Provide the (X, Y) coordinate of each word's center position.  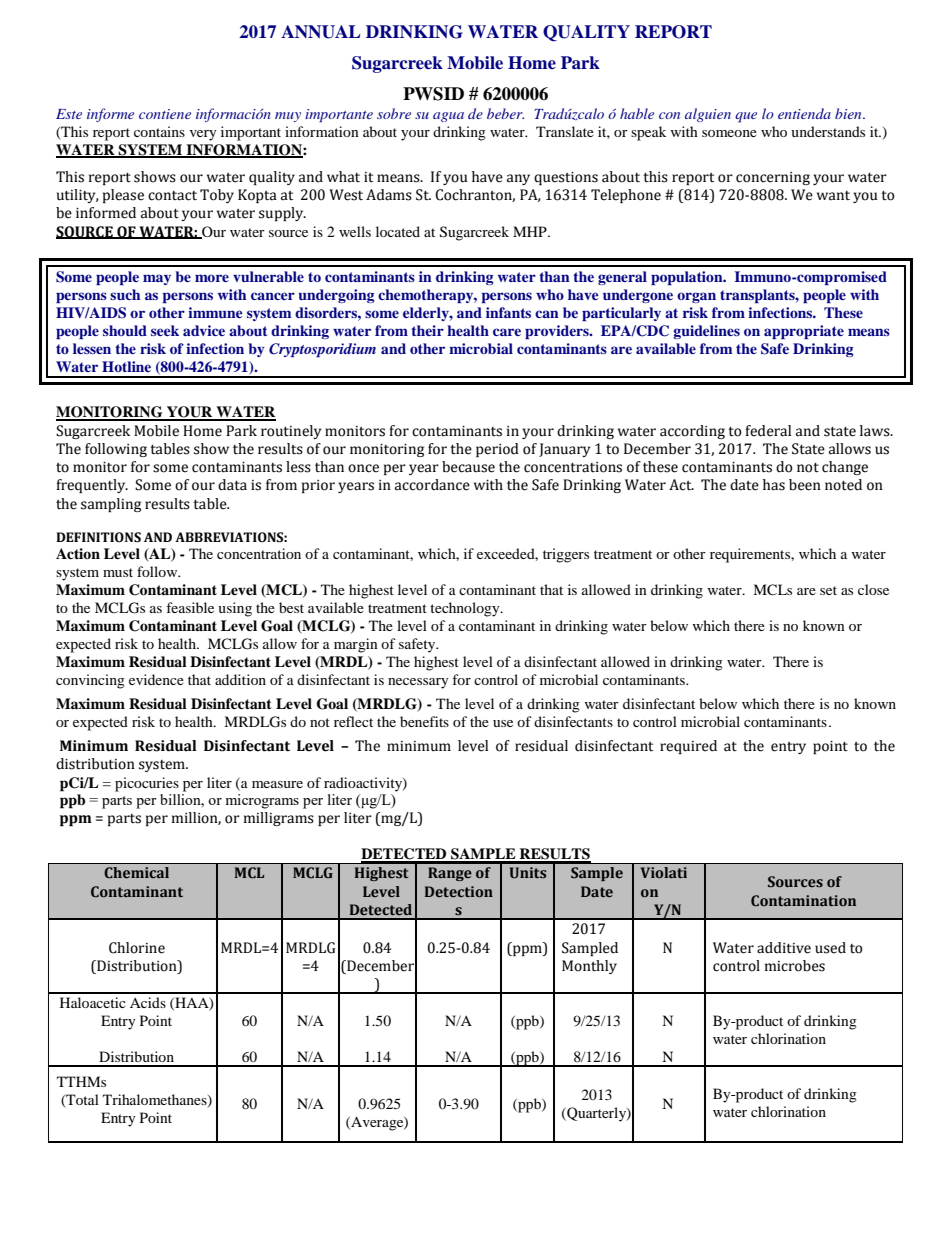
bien (849, 113)
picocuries (147, 784)
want (833, 196)
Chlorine (137, 948)
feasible (190, 607)
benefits (424, 721)
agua (448, 117)
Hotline (126, 366)
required (688, 747)
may (157, 279)
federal (768, 431)
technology (466, 609)
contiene (165, 114)
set (828, 590)
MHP (531, 231)
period (497, 450)
